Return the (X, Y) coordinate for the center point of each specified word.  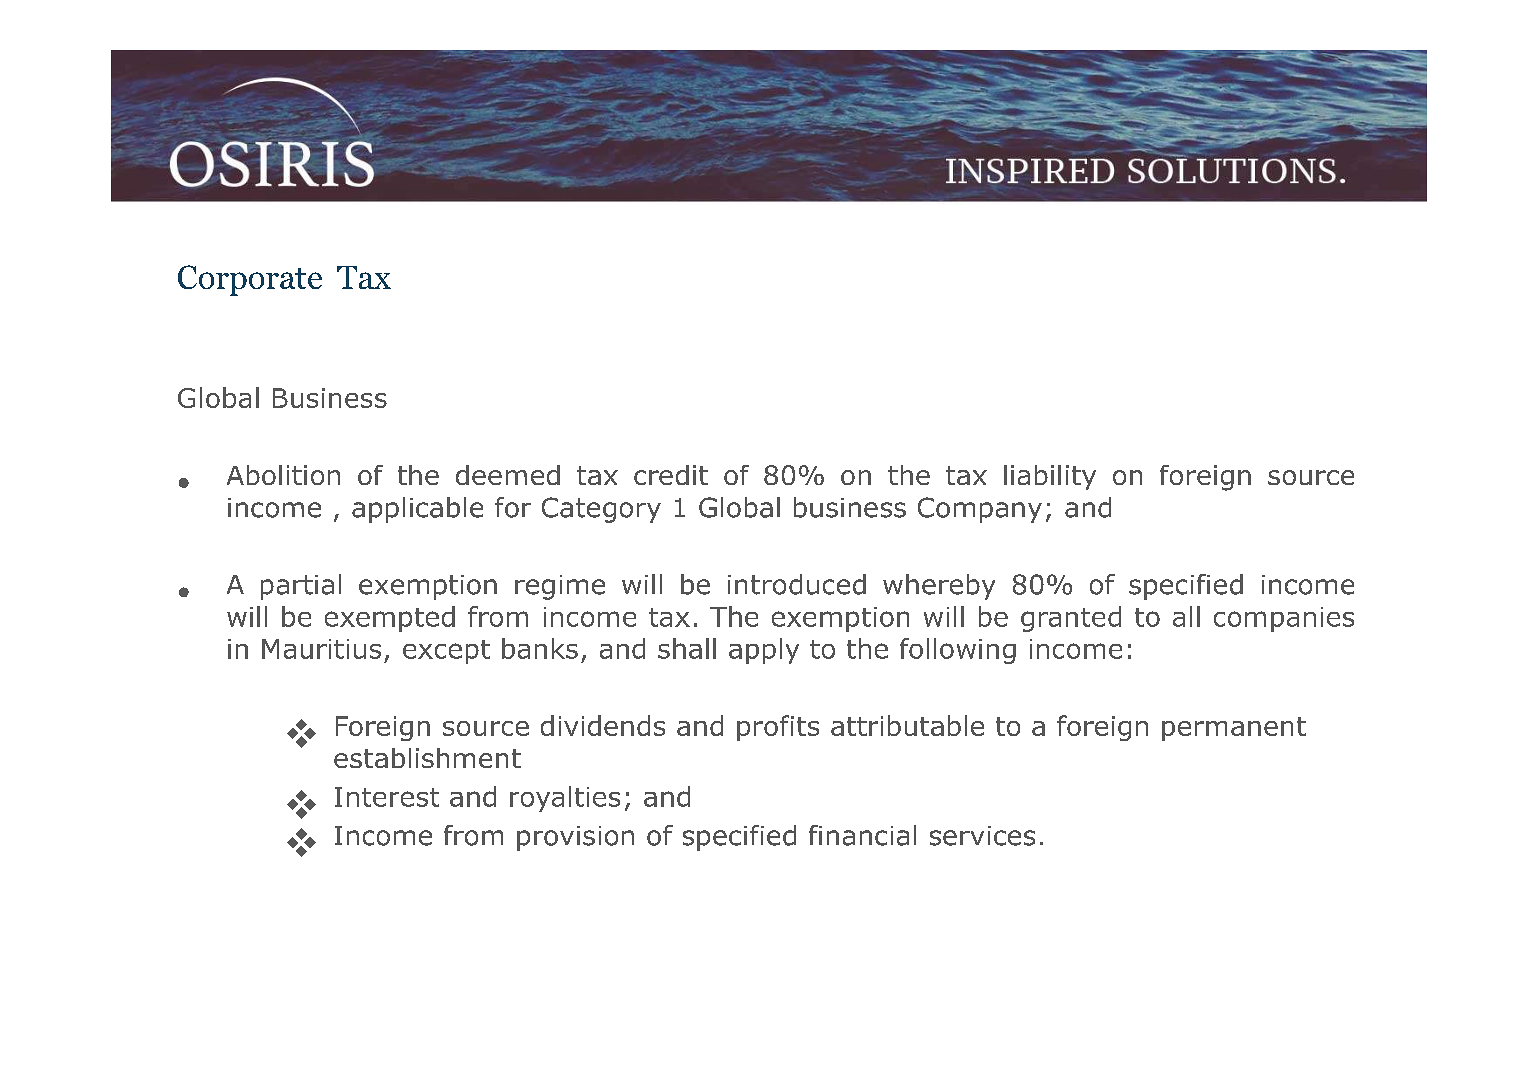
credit (671, 475)
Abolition (283, 475)
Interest (387, 797)
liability (1050, 477)
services (982, 836)
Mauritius (321, 649)
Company (980, 510)
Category (601, 510)
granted (1071, 619)
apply (764, 651)
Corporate (250, 280)
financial (862, 835)
